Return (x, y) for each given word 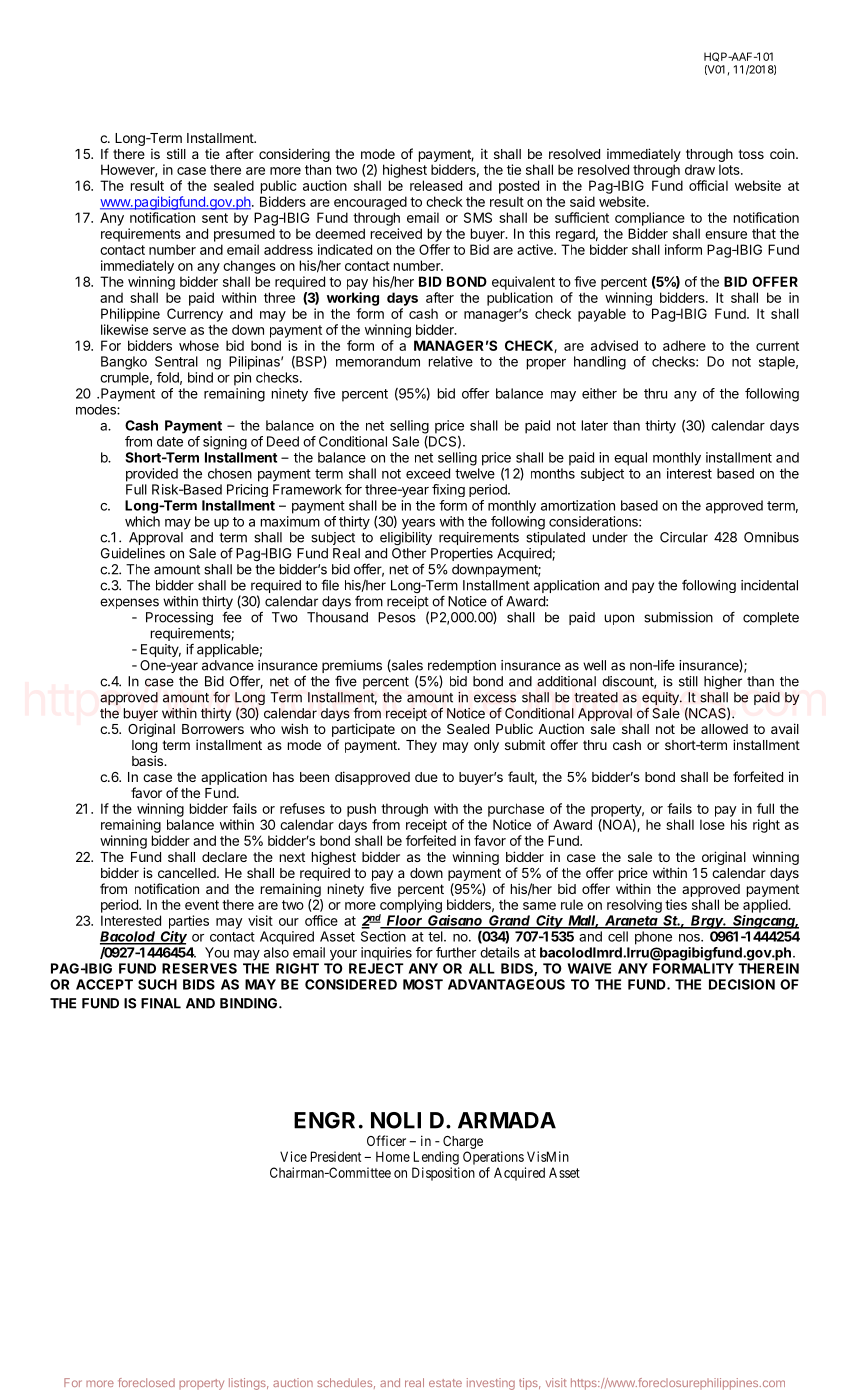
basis (148, 760)
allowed (724, 729)
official (708, 185)
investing (491, 1384)
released (436, 185)
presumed (244, 235)
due (426, 777)
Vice (293, 1156)
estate (445, 1383)
